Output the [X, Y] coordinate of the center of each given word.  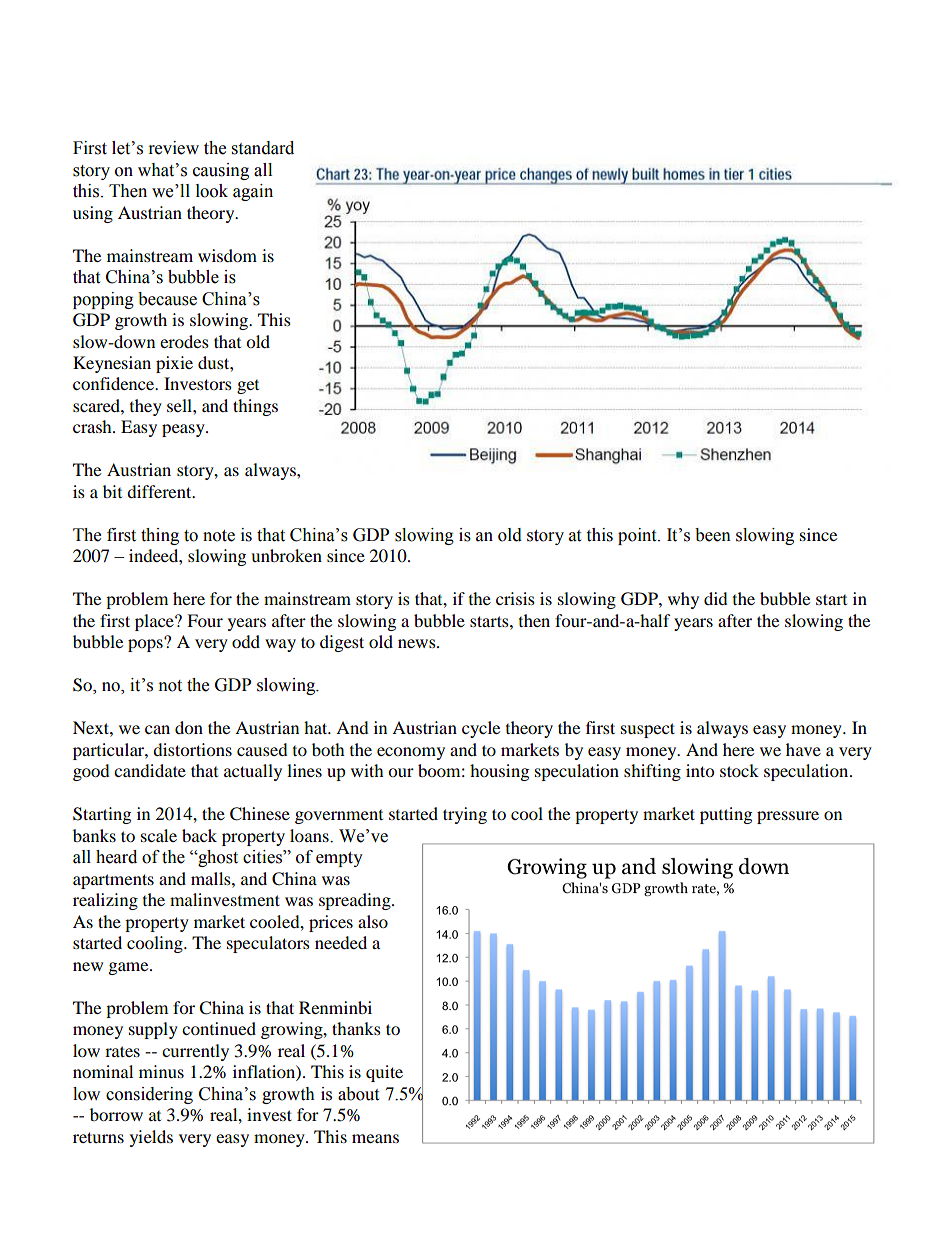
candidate [150, 770]
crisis [515, 598]
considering [149, 1095]
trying [465, 815]
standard [263, 148]
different [160, 491]
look [212, 191]
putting [726, 815]
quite [384, 1073]
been [713, 535]
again [253, 192]
